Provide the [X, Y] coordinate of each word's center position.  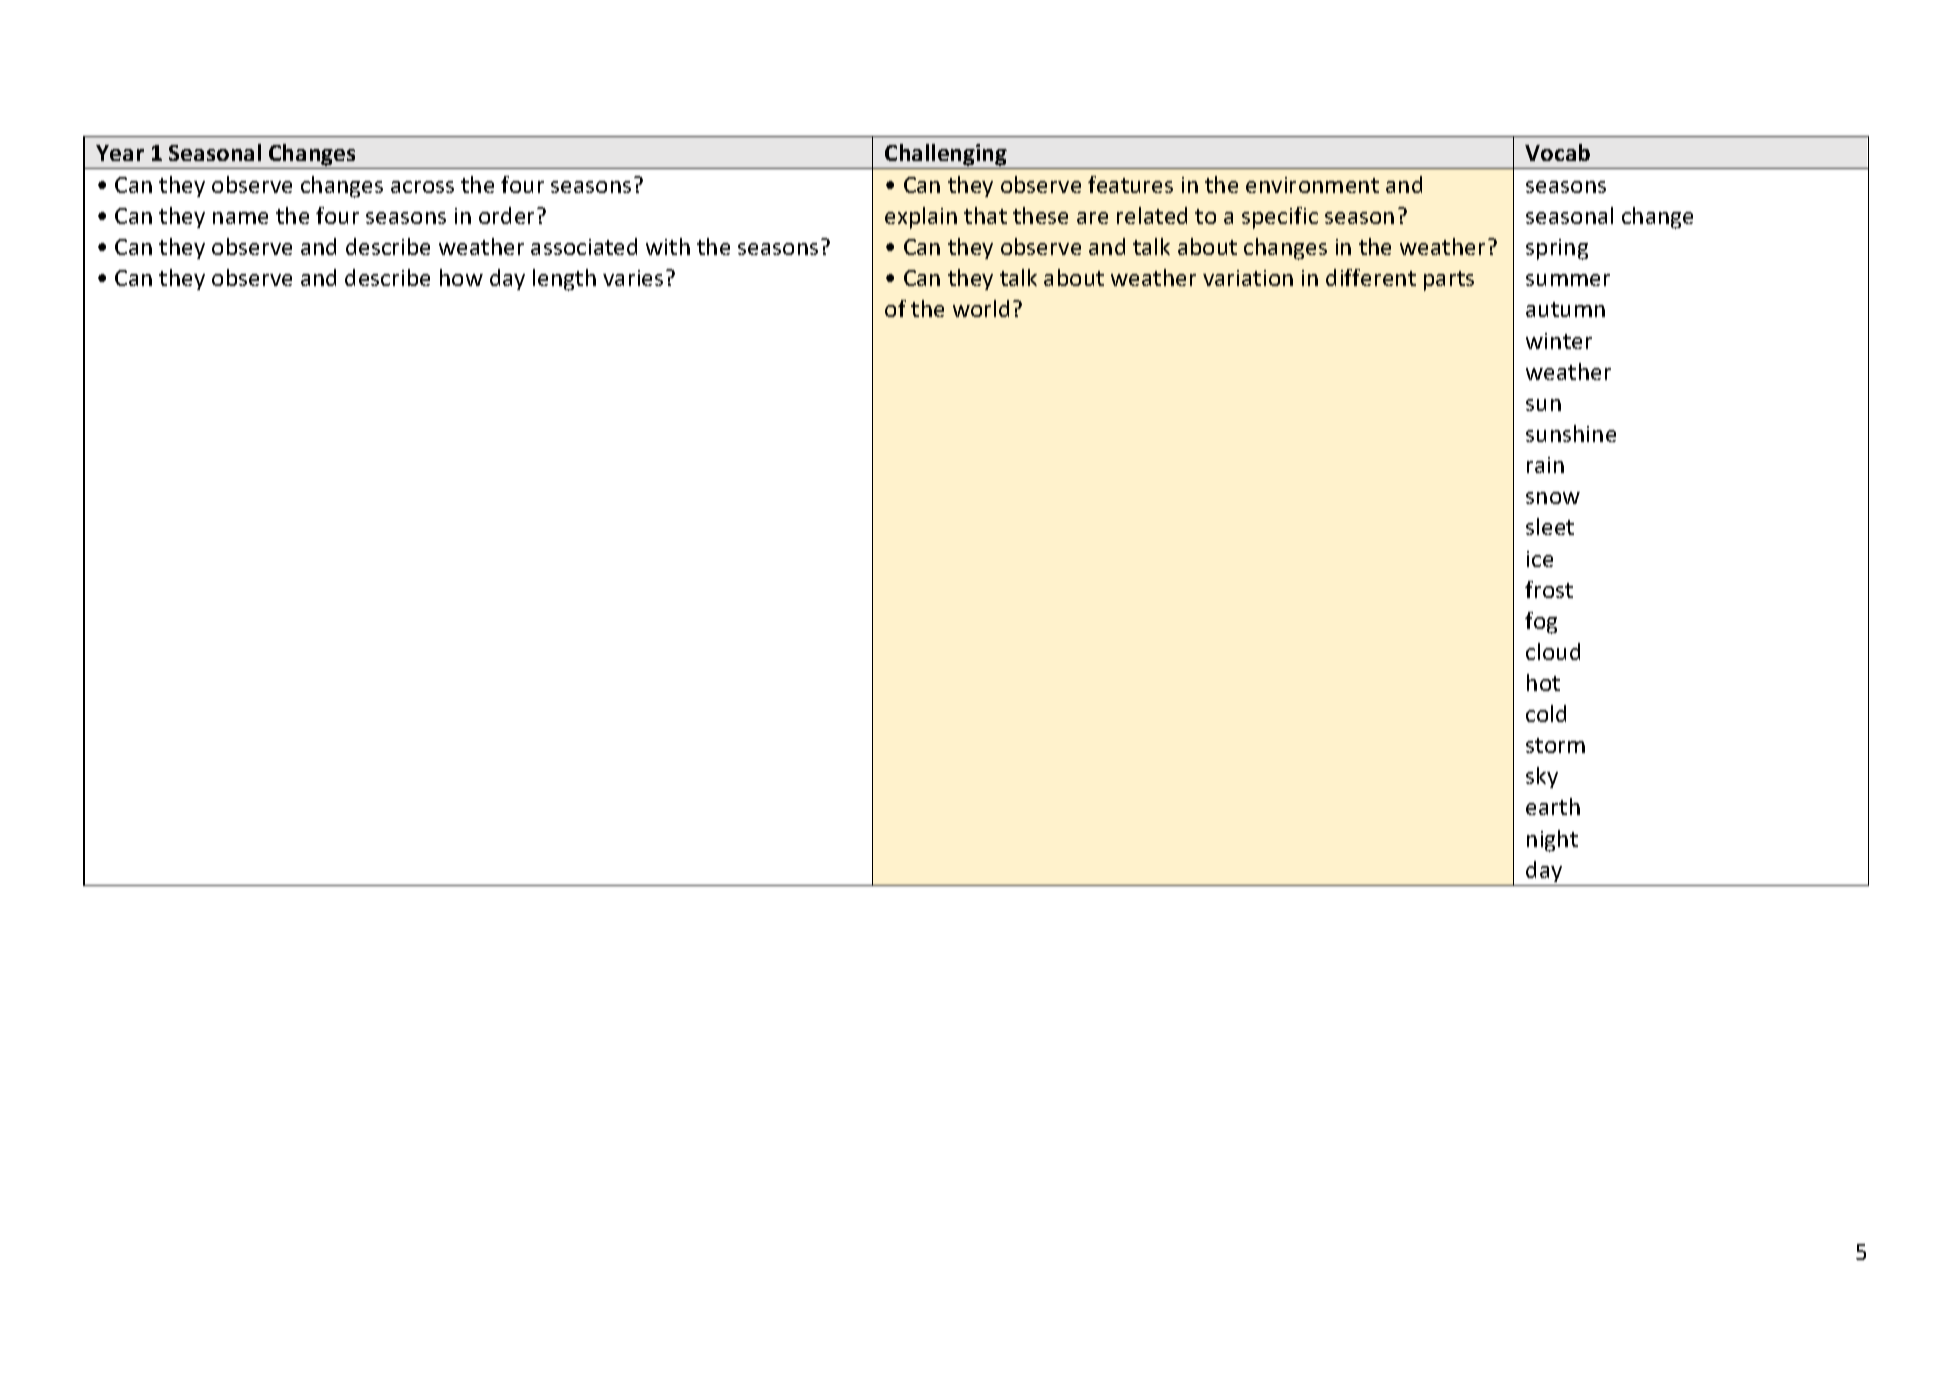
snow [1553, 498]
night [1552, 841]
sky [1542, 777]
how [461, 277]
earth [1553, 806]
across [422, 187]
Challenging [946, 155]
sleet [1550, 526]
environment [1312, 185]
